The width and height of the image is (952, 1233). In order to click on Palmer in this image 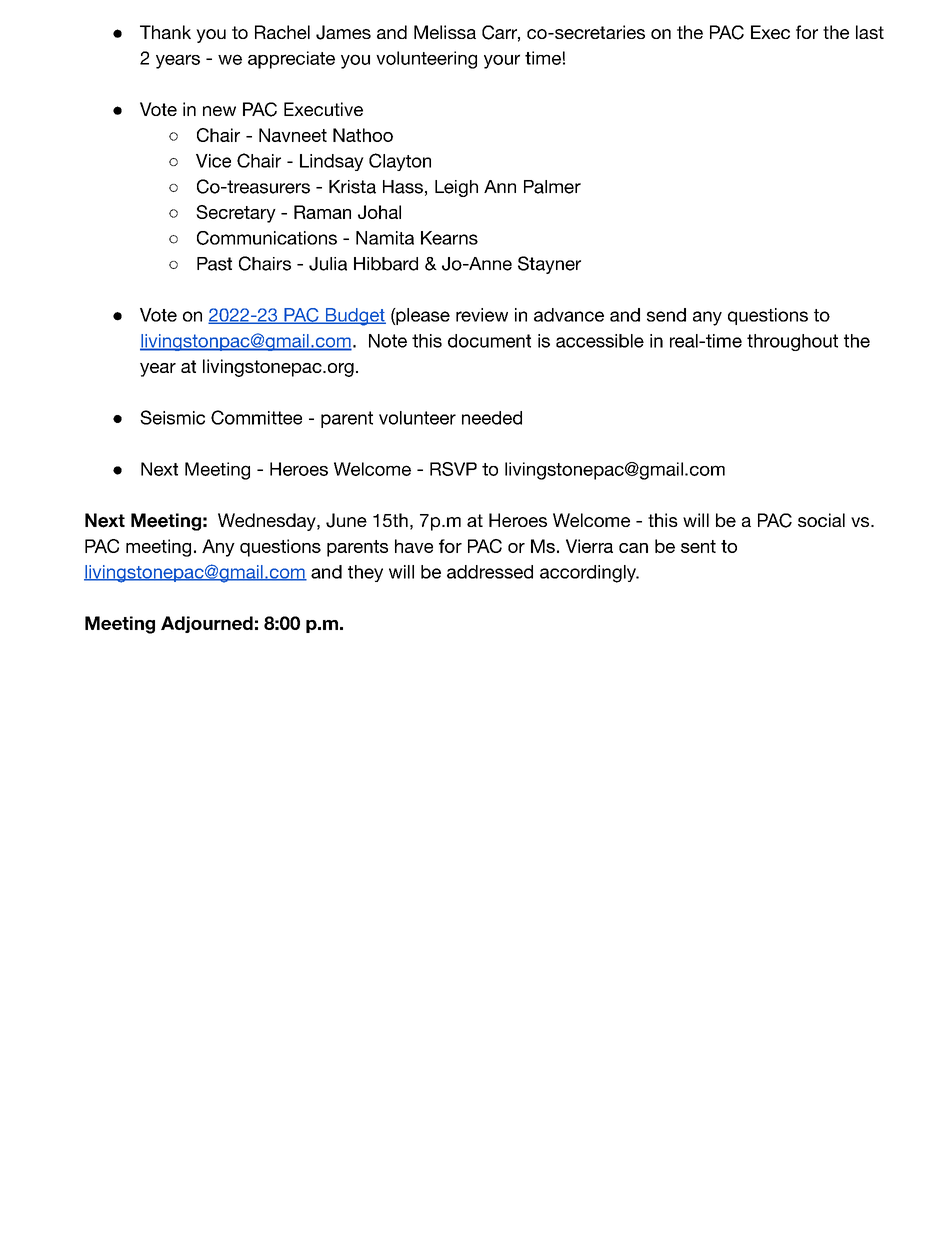, I will do `click(552, 187)`.
